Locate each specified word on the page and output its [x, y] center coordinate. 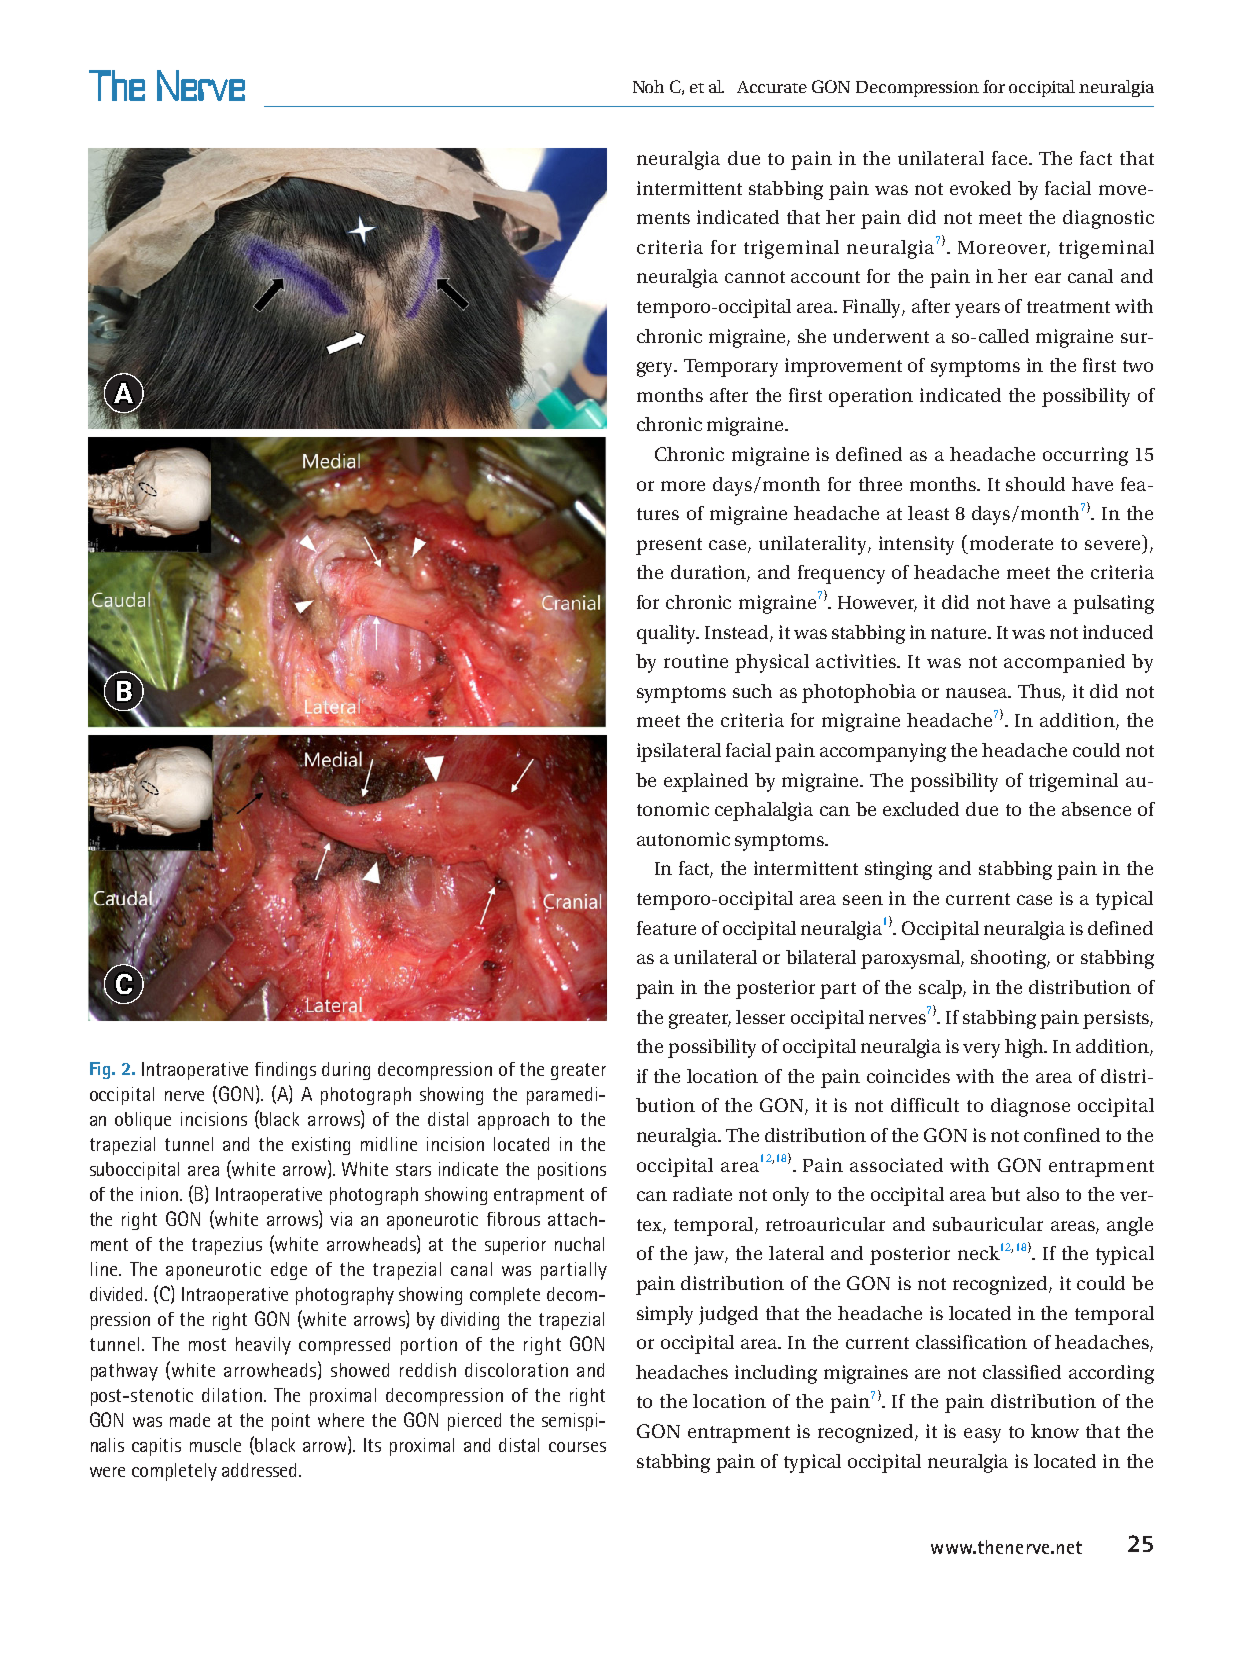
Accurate [772, 87]
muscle [215, 1445]
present [669, 546]
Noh [648, 86]
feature [666, 928]
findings [285, 1071]
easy [982, 1435]
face [1009, 158]
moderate [1011, 543]
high [1025, 1048]
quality [668, 634]
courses [577, 1447]
